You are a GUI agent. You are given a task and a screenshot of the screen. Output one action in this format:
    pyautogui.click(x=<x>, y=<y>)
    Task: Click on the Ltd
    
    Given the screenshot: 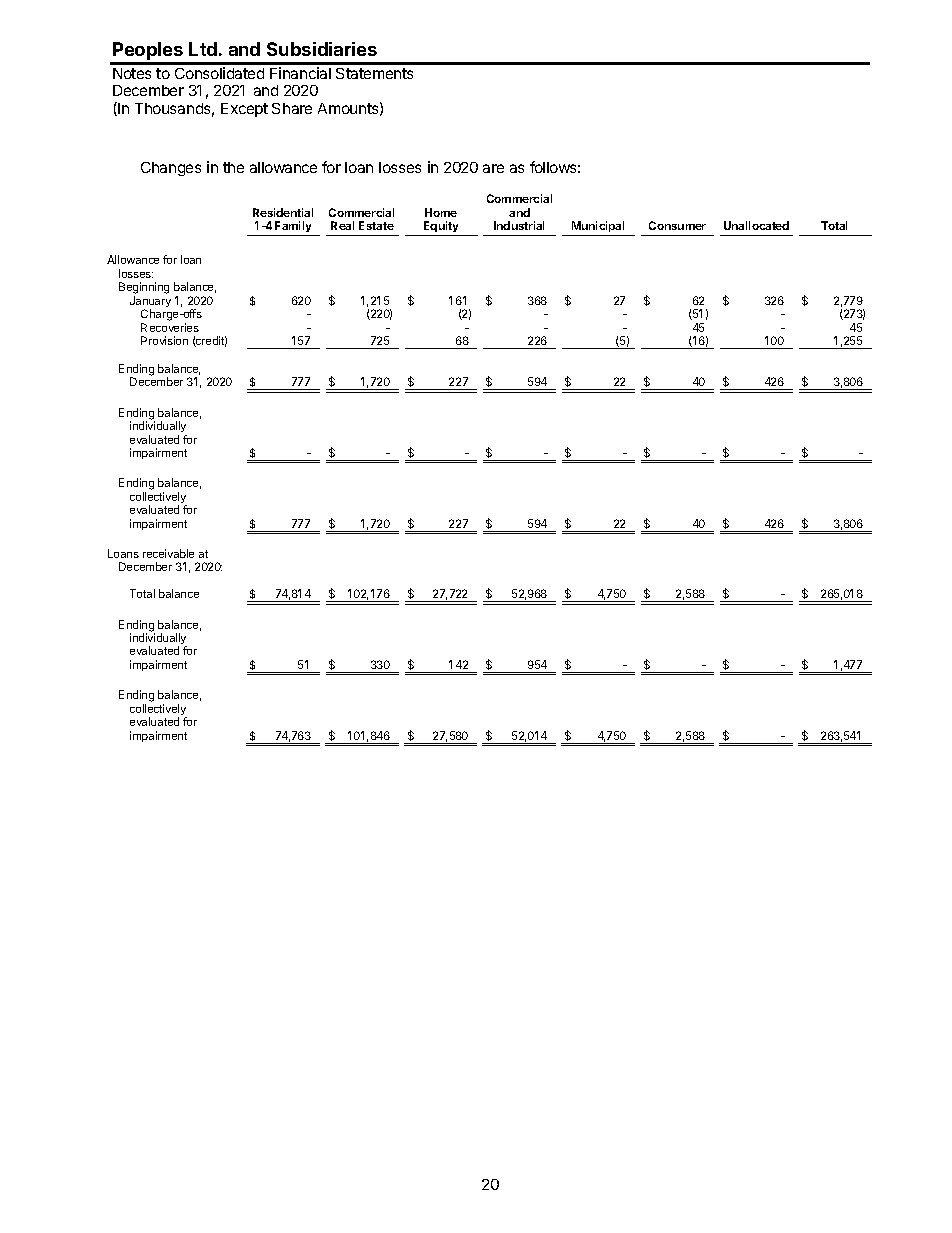 What is the action you would take?
    pyautogui.click(x=203, y=49)
